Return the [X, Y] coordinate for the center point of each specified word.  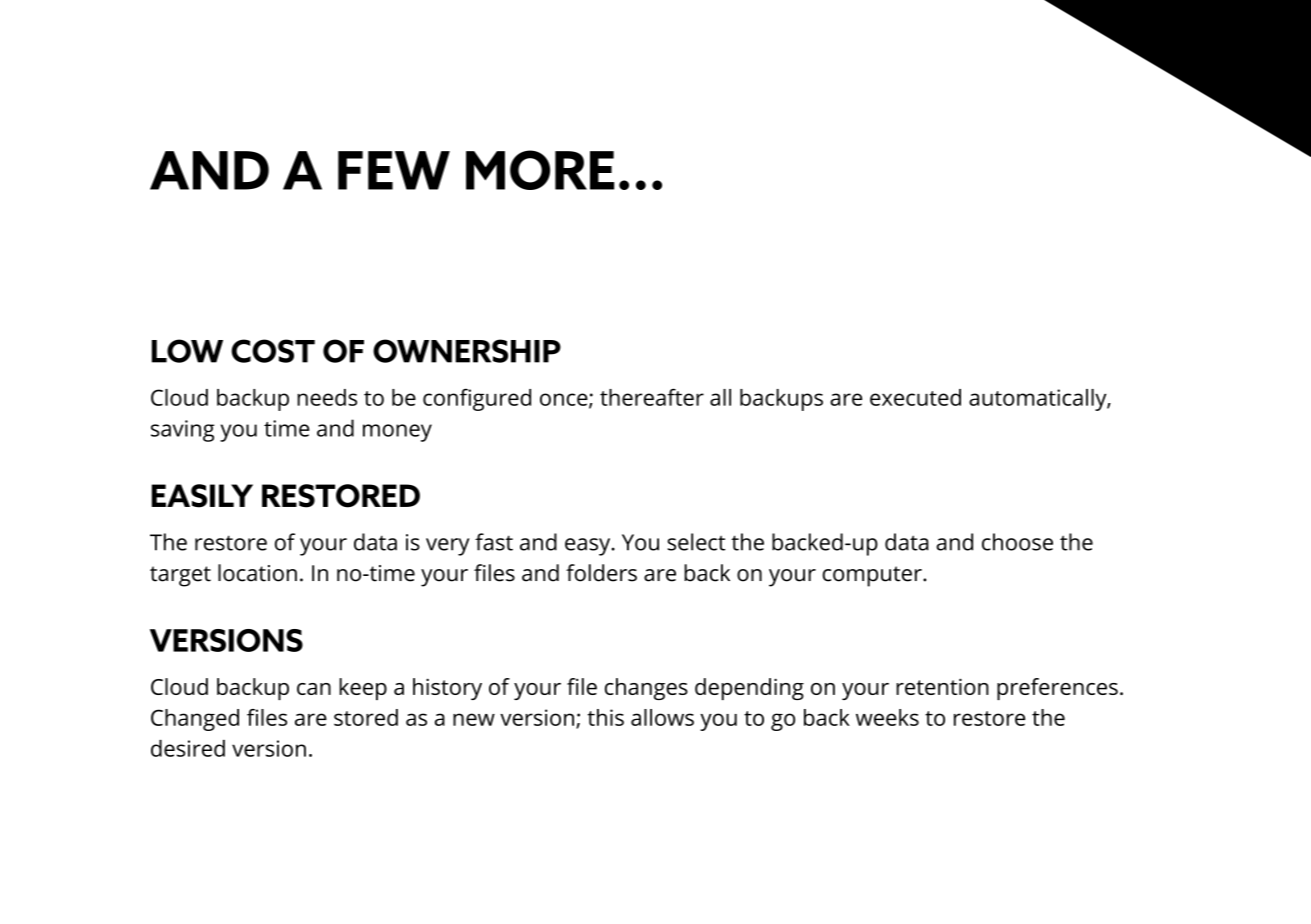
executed [915, 397]
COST [273, 351]
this [606, 717]
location [257, 573]
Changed [195, 720]
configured [477, 399]
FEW [394, 170]
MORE [540, 170]
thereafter [652, 397]
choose [1017, 542]
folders [601, 573]
